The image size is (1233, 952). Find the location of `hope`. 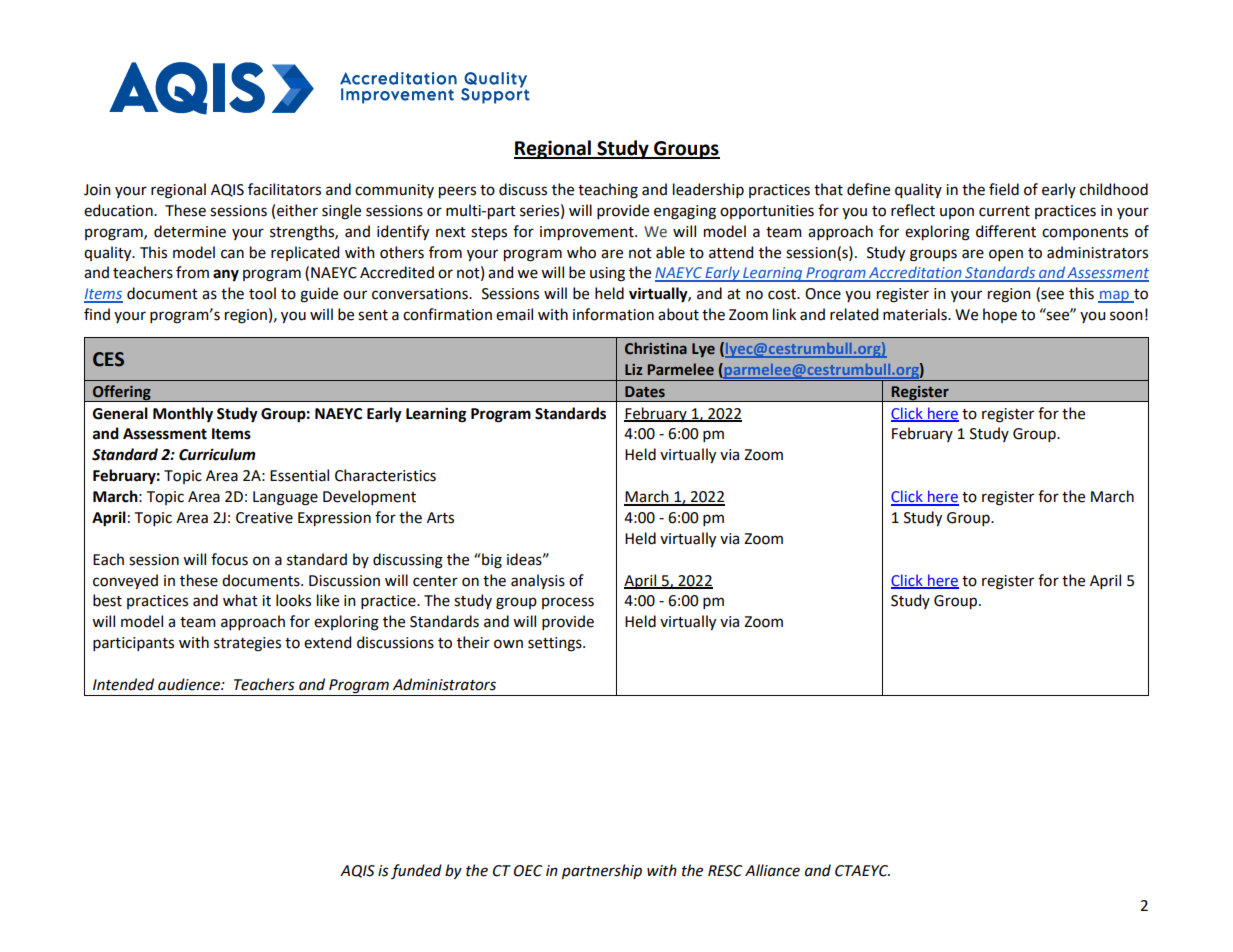

hope is located at coordinates (1000, 315).
